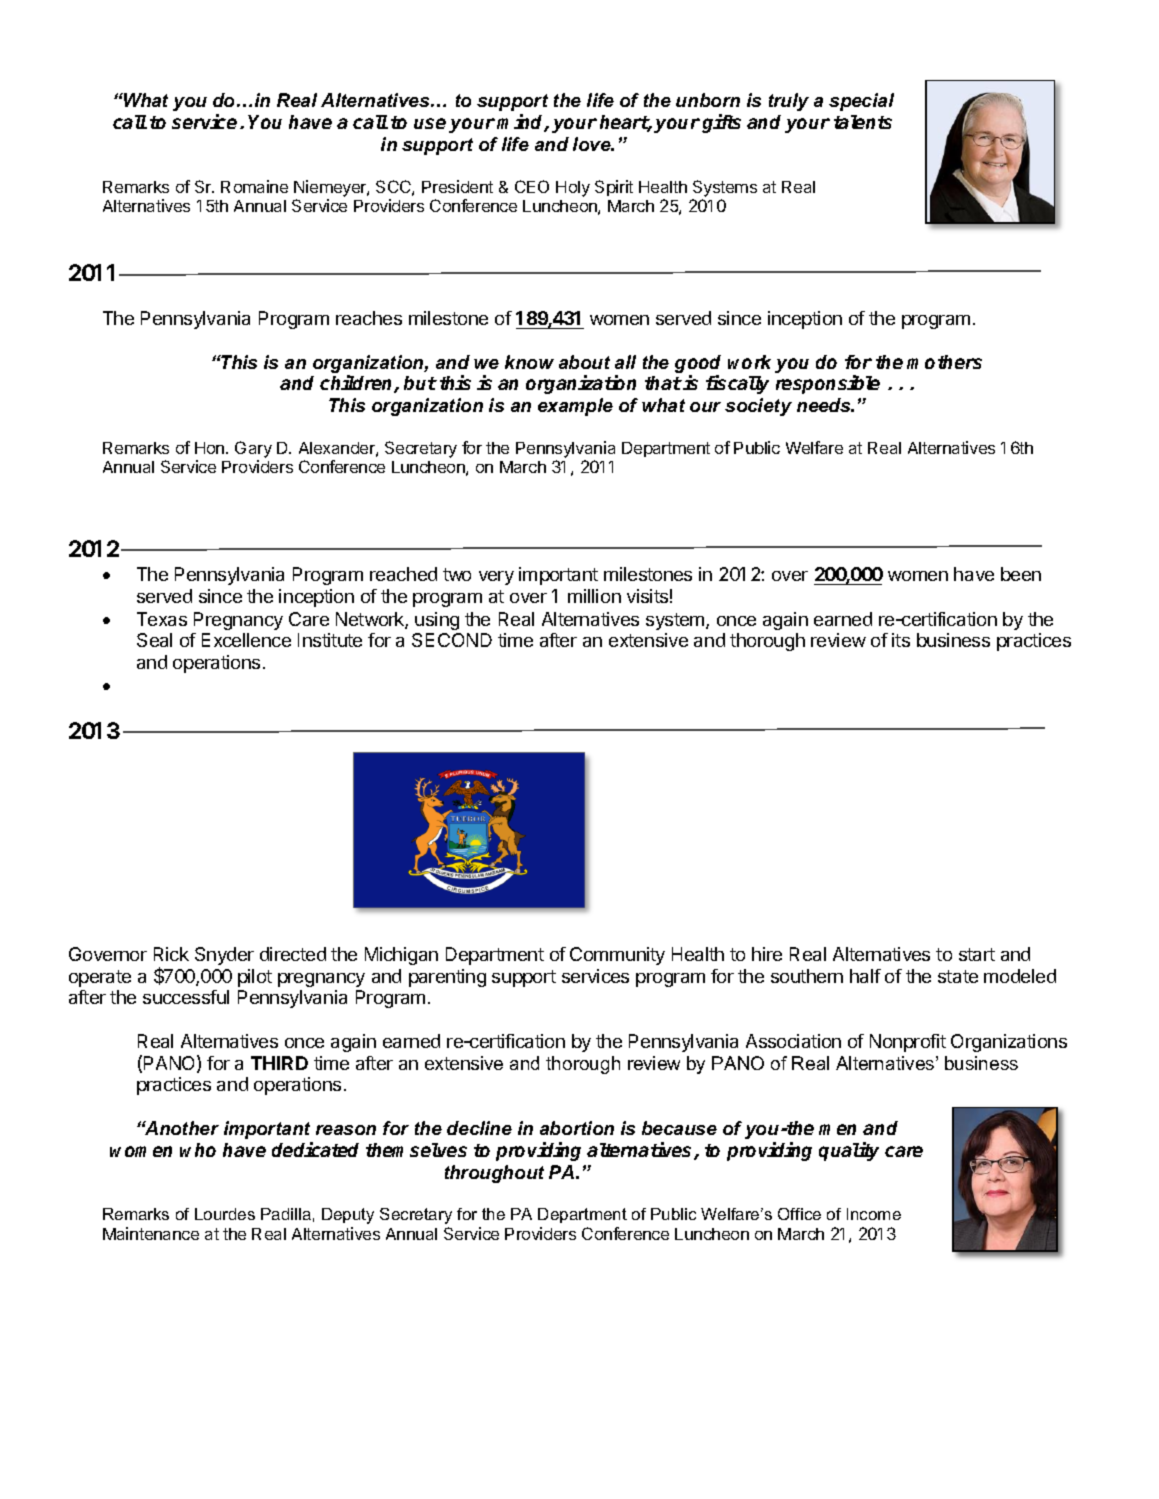  What do you see at coordinates (1021, 574) in the page?
I see `been` at bounding box center [1021, 574].
